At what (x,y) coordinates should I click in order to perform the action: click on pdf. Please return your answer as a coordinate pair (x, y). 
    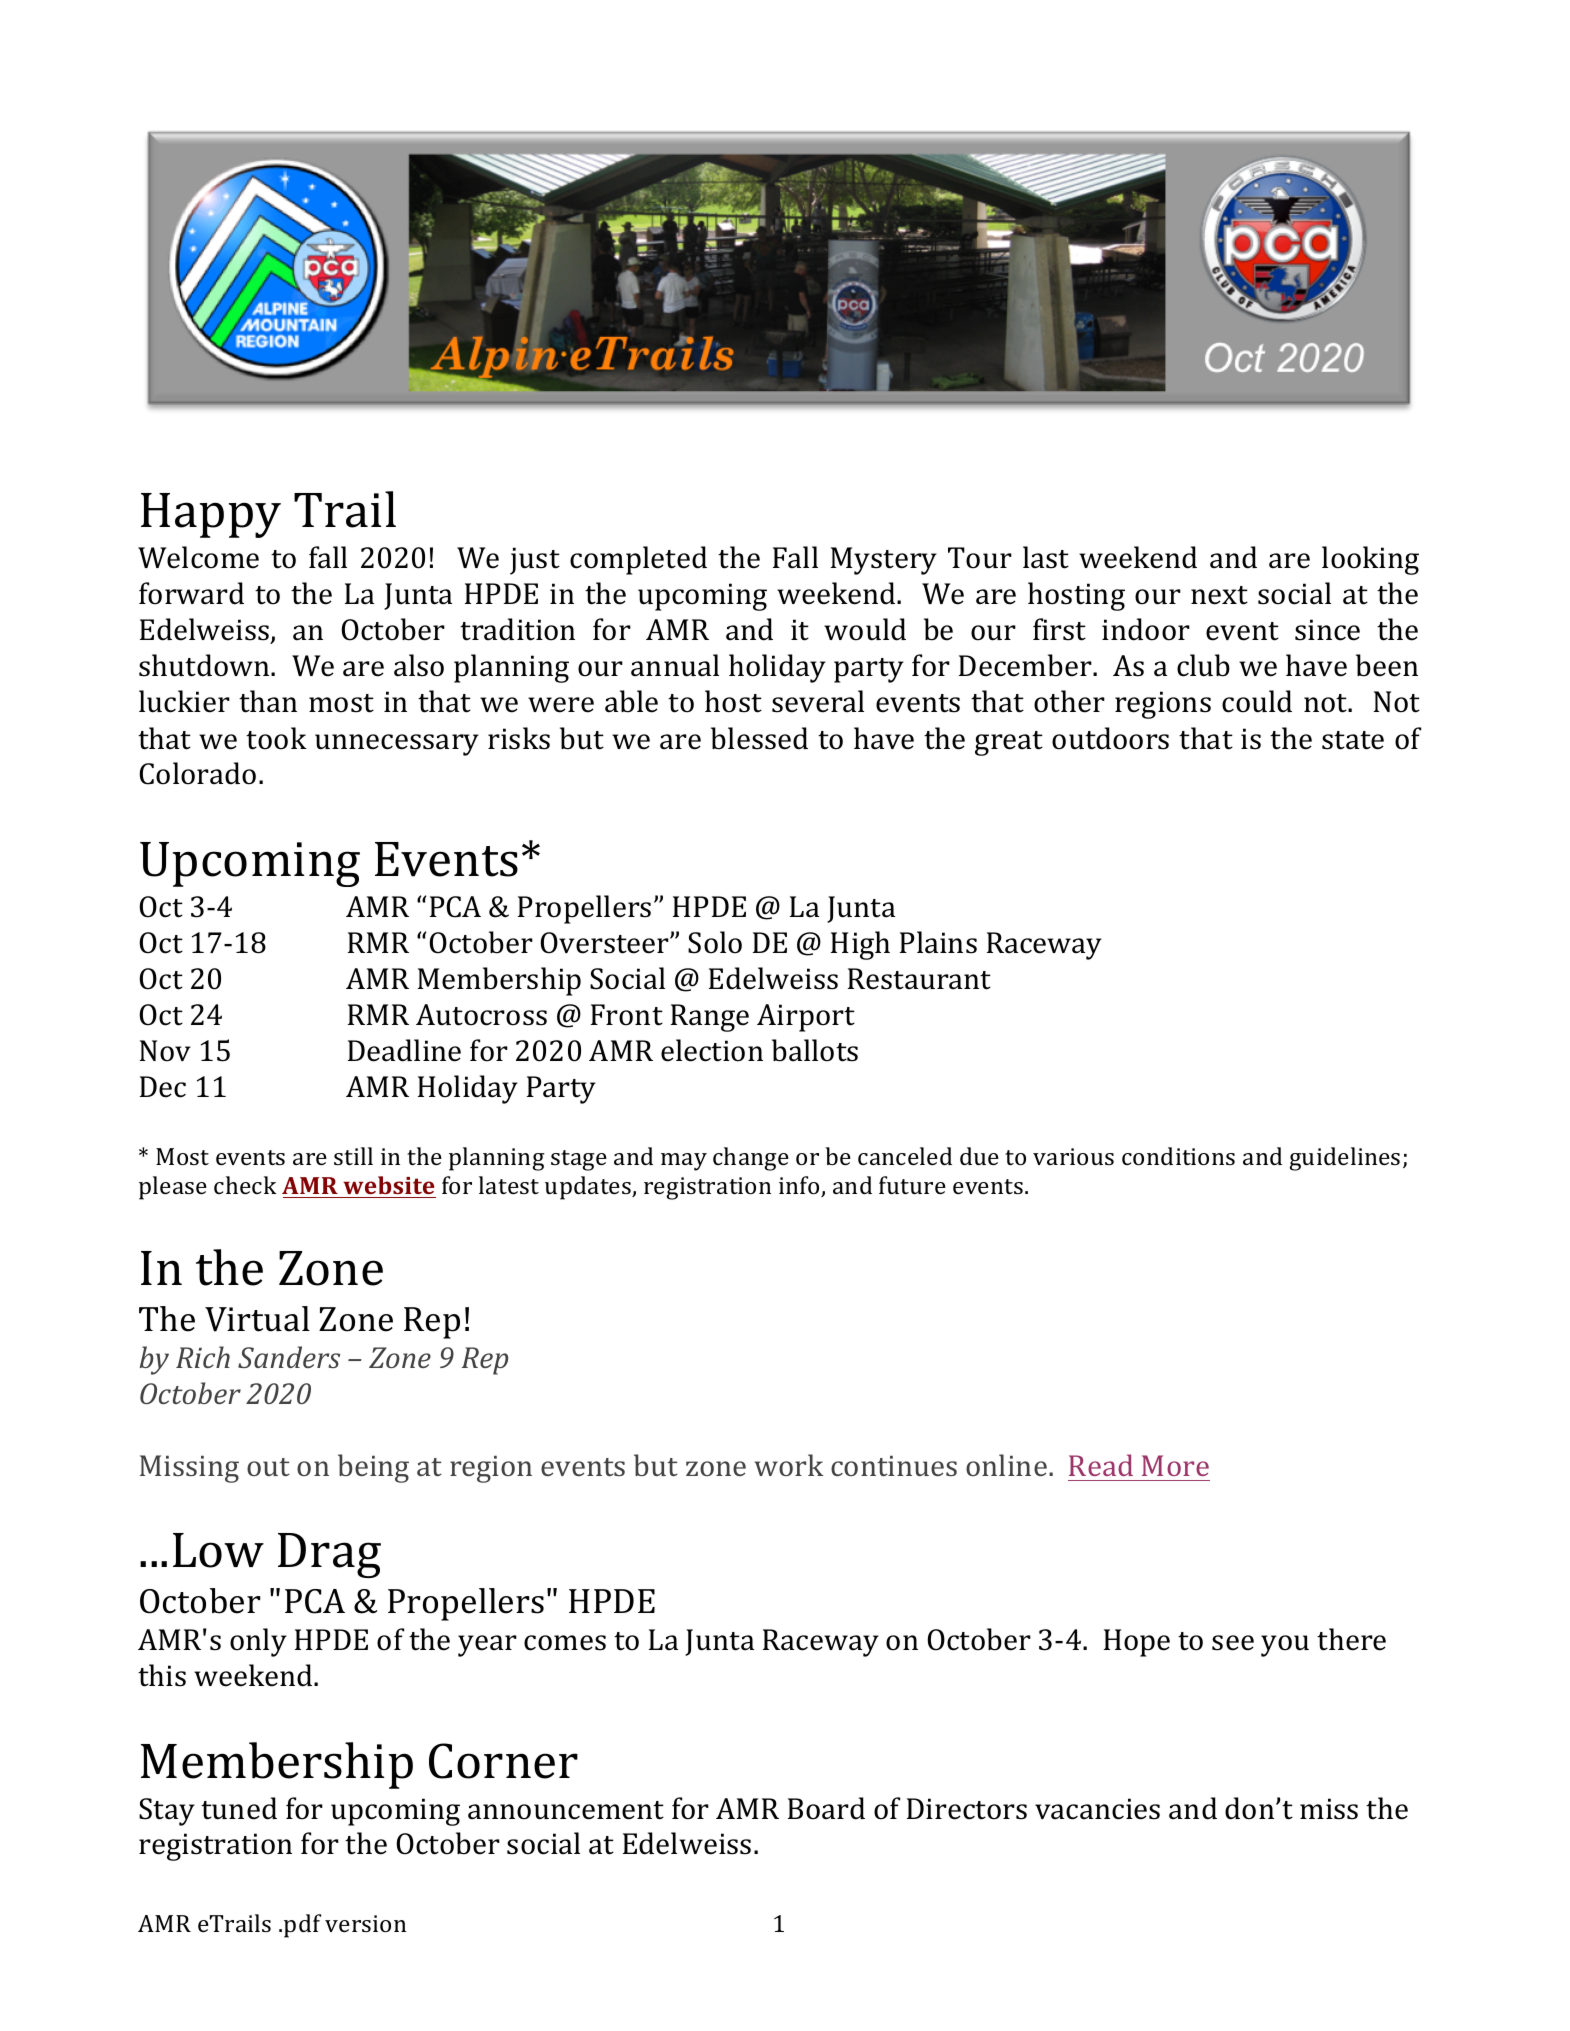
    Looking at the image, I should click on (302, 1926).
